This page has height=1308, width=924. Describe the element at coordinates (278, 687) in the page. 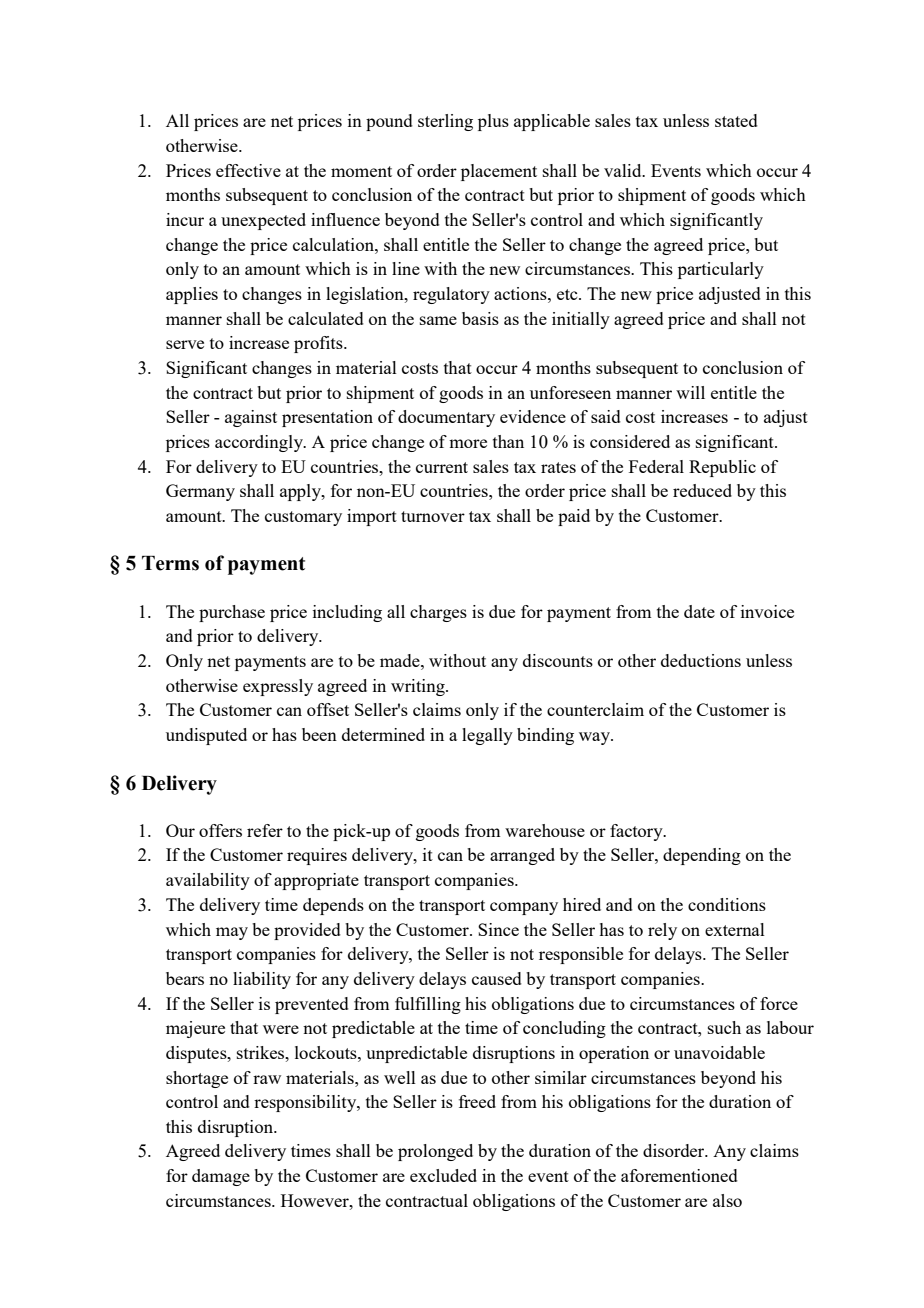

I see `expressly` at that location.
